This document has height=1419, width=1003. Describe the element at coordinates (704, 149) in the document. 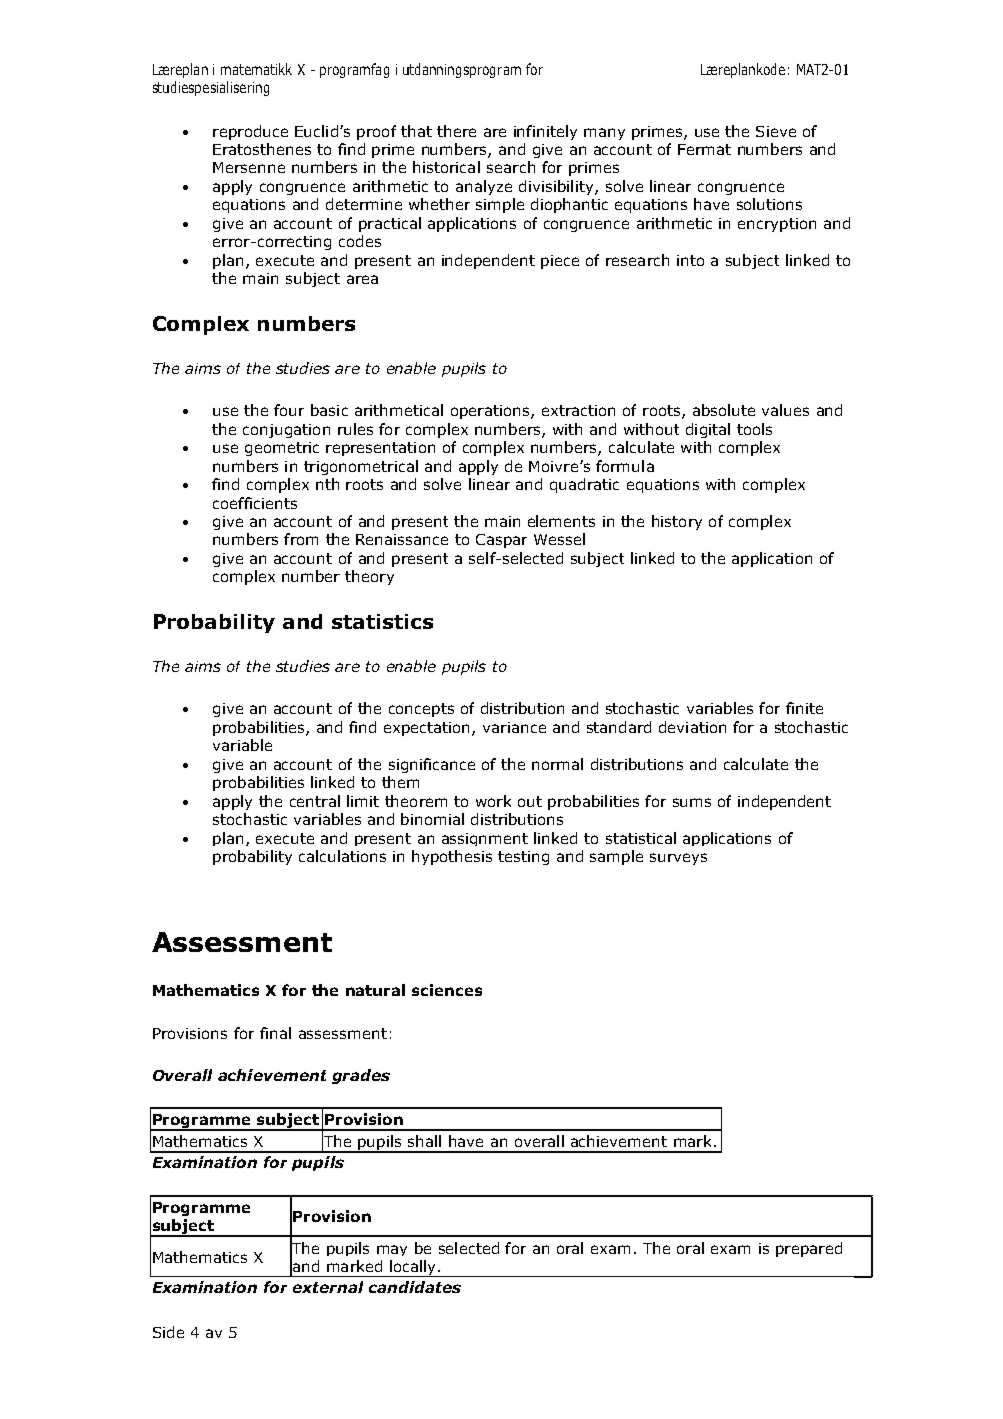

I see `Fermat` at that location.
